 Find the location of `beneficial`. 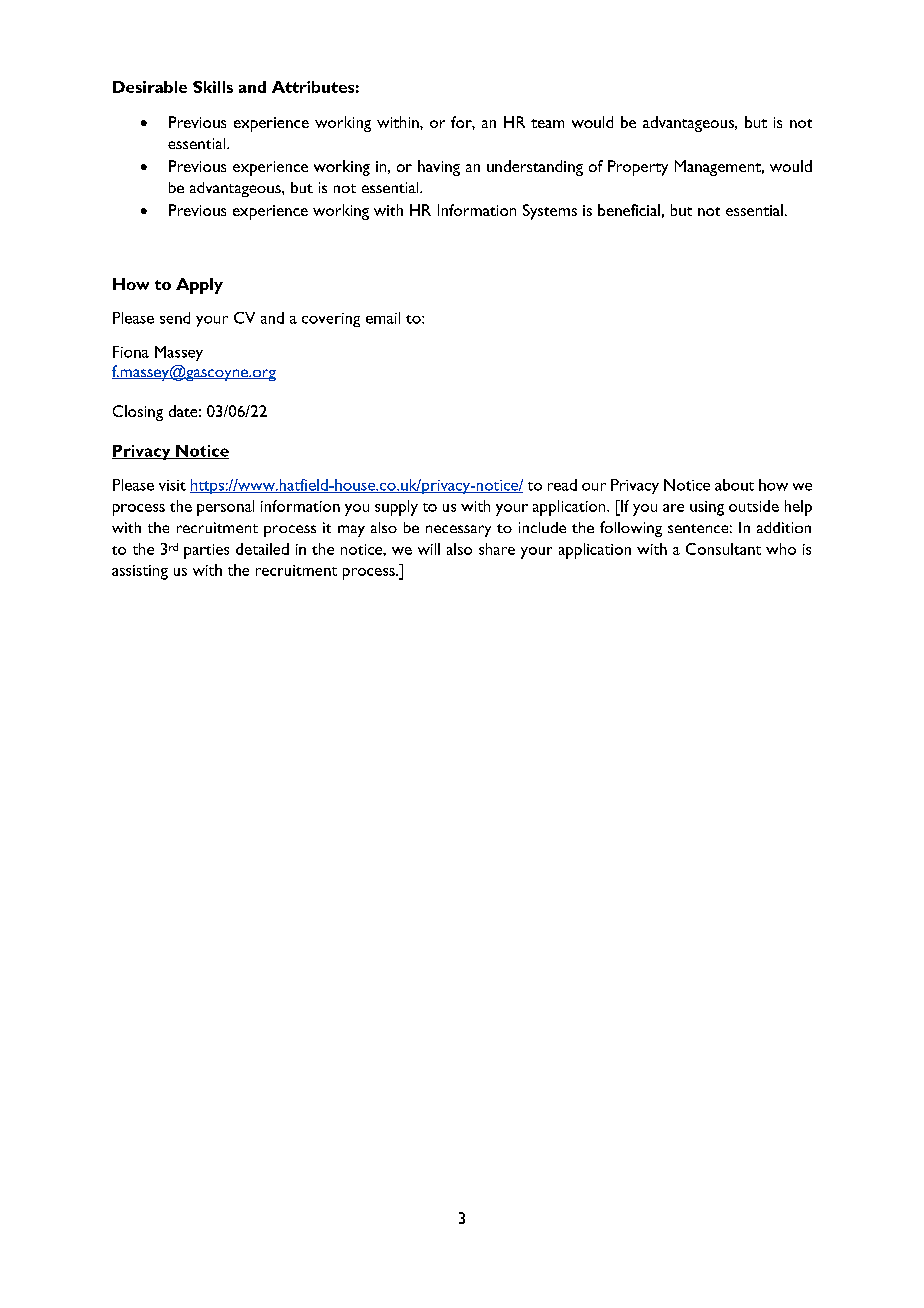

beneficial is located at coordinates (629, 210).
